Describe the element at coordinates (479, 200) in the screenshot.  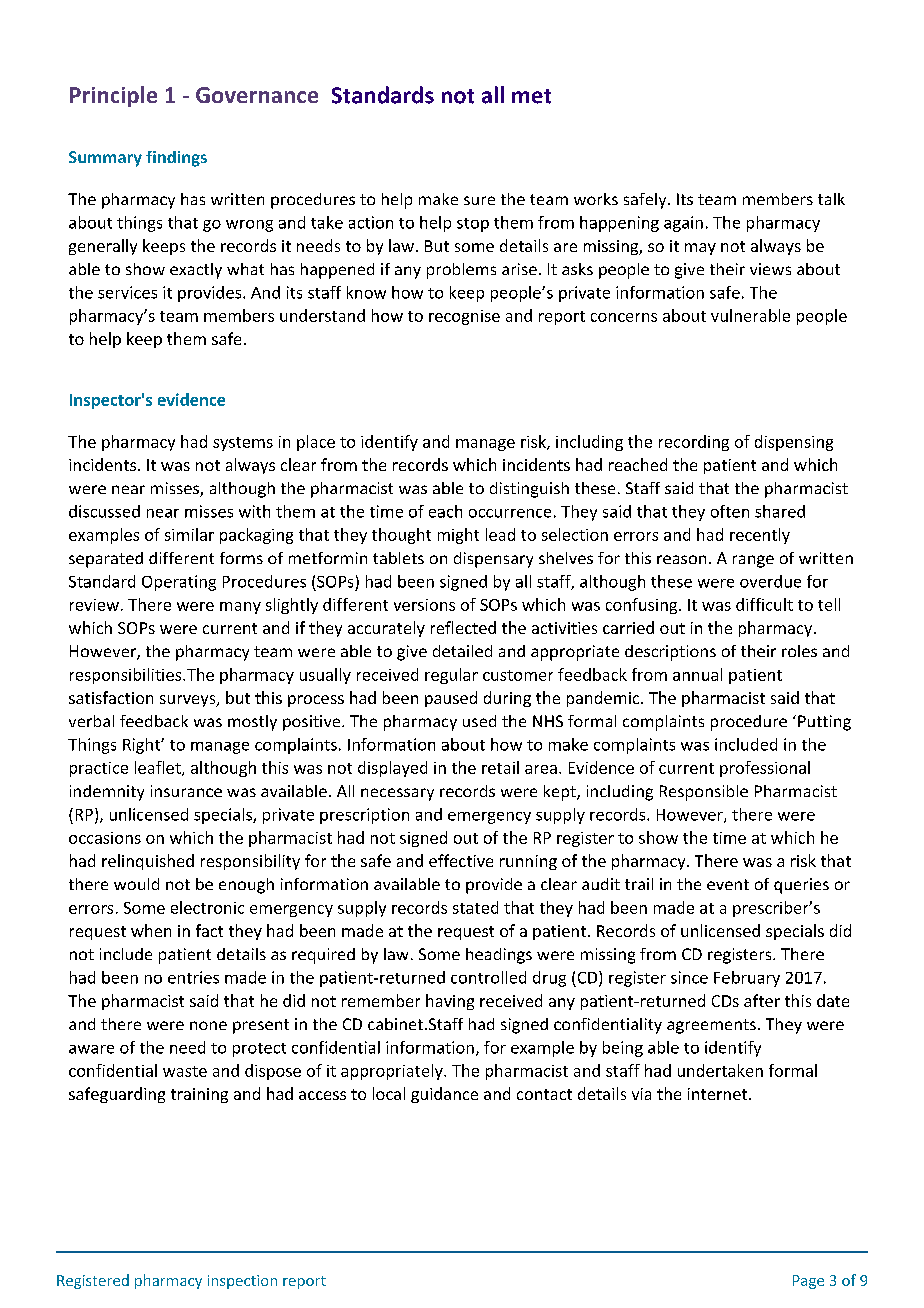
I see `sure` at that location.
